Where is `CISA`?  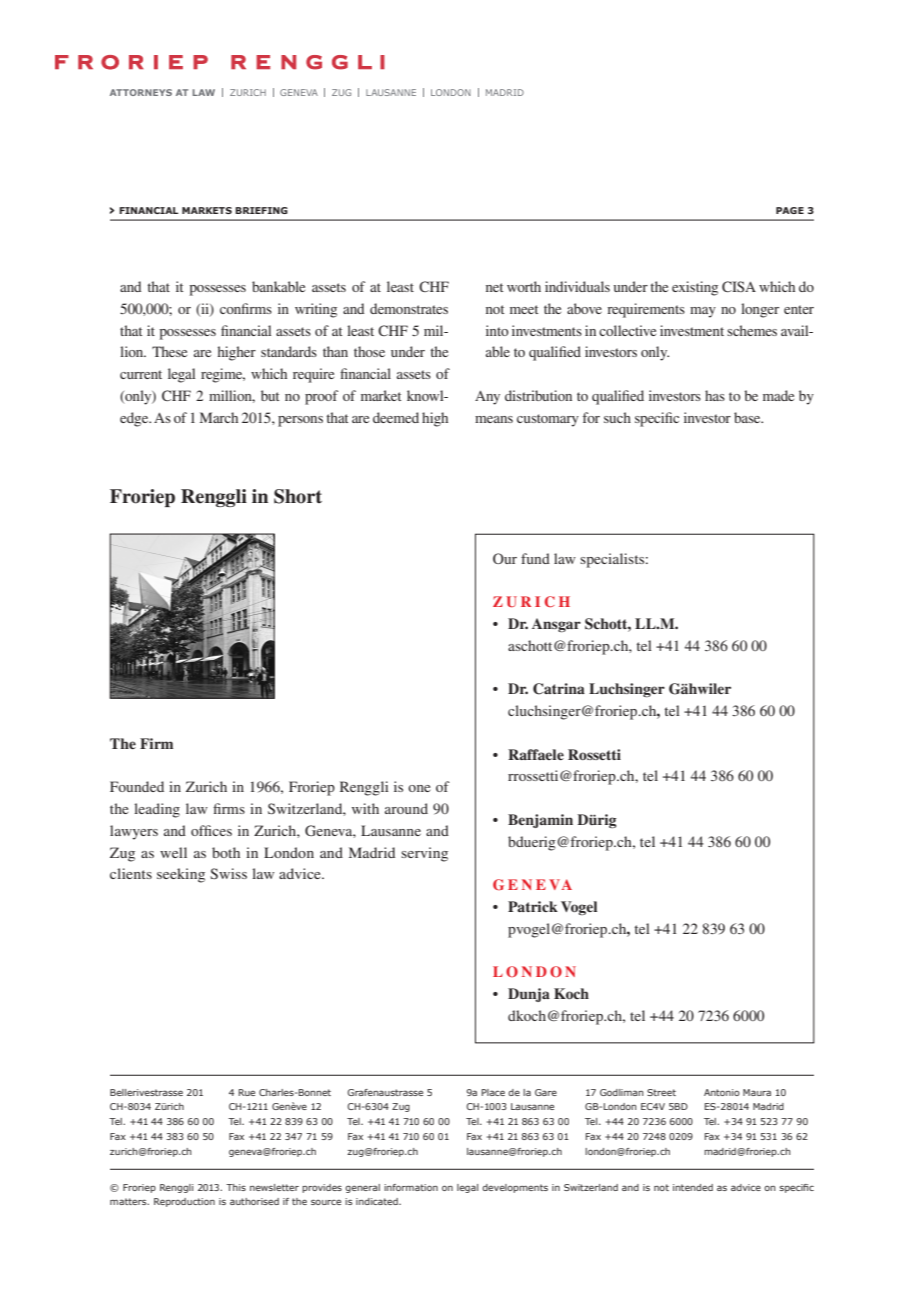
CISA is located at coordinates (739, 286).
